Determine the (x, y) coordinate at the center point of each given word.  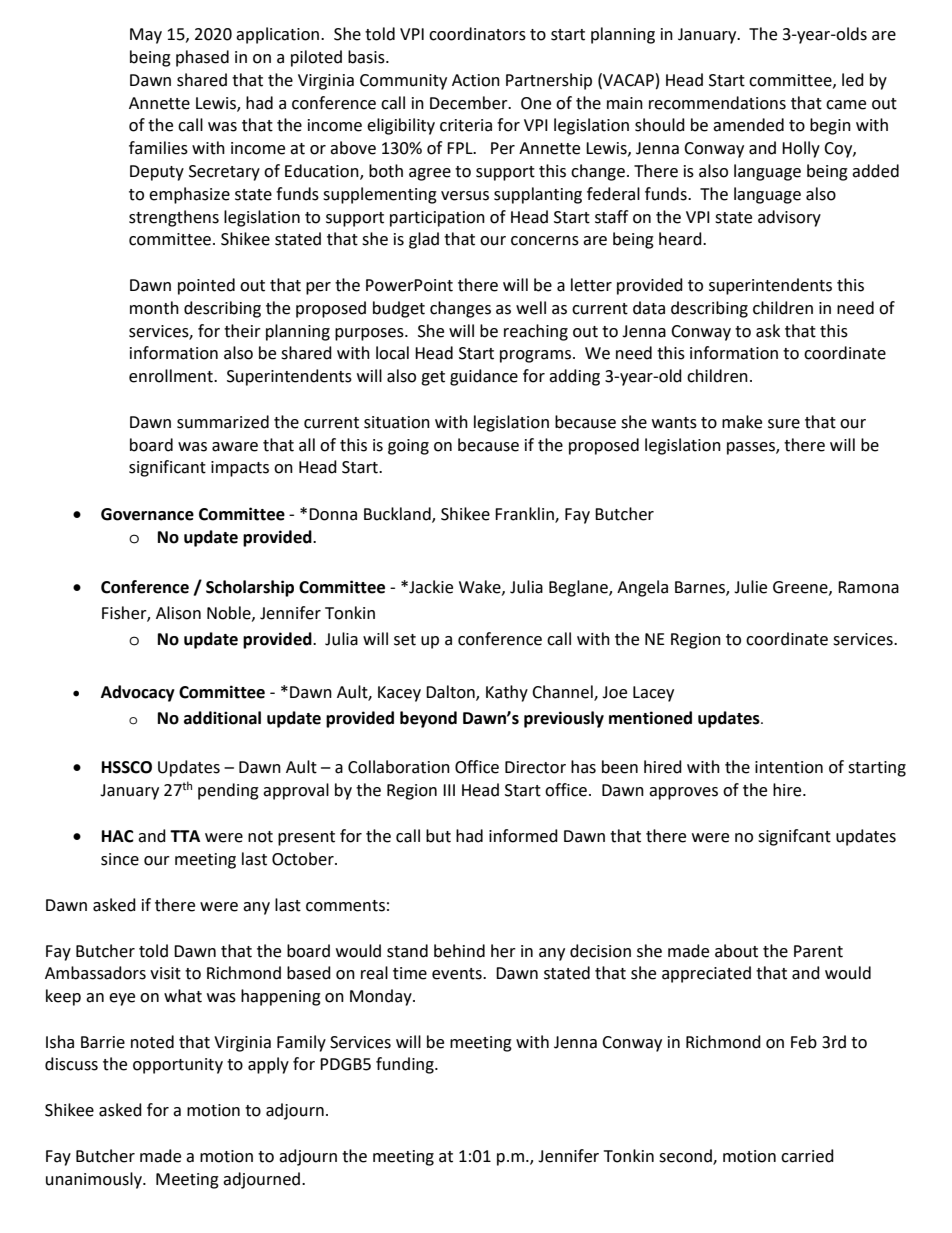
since (120, 859)
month (154, 308)
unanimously (95, 1180)
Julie (750, 587)
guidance (484, 377)
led (853, 80)
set (405, 640)
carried (807, 1156)
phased (202, 58)
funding (406, 1065)
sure (784, 424)
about (736, 951)
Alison (178, 613)
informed (523, 836)
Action (476, 80)
